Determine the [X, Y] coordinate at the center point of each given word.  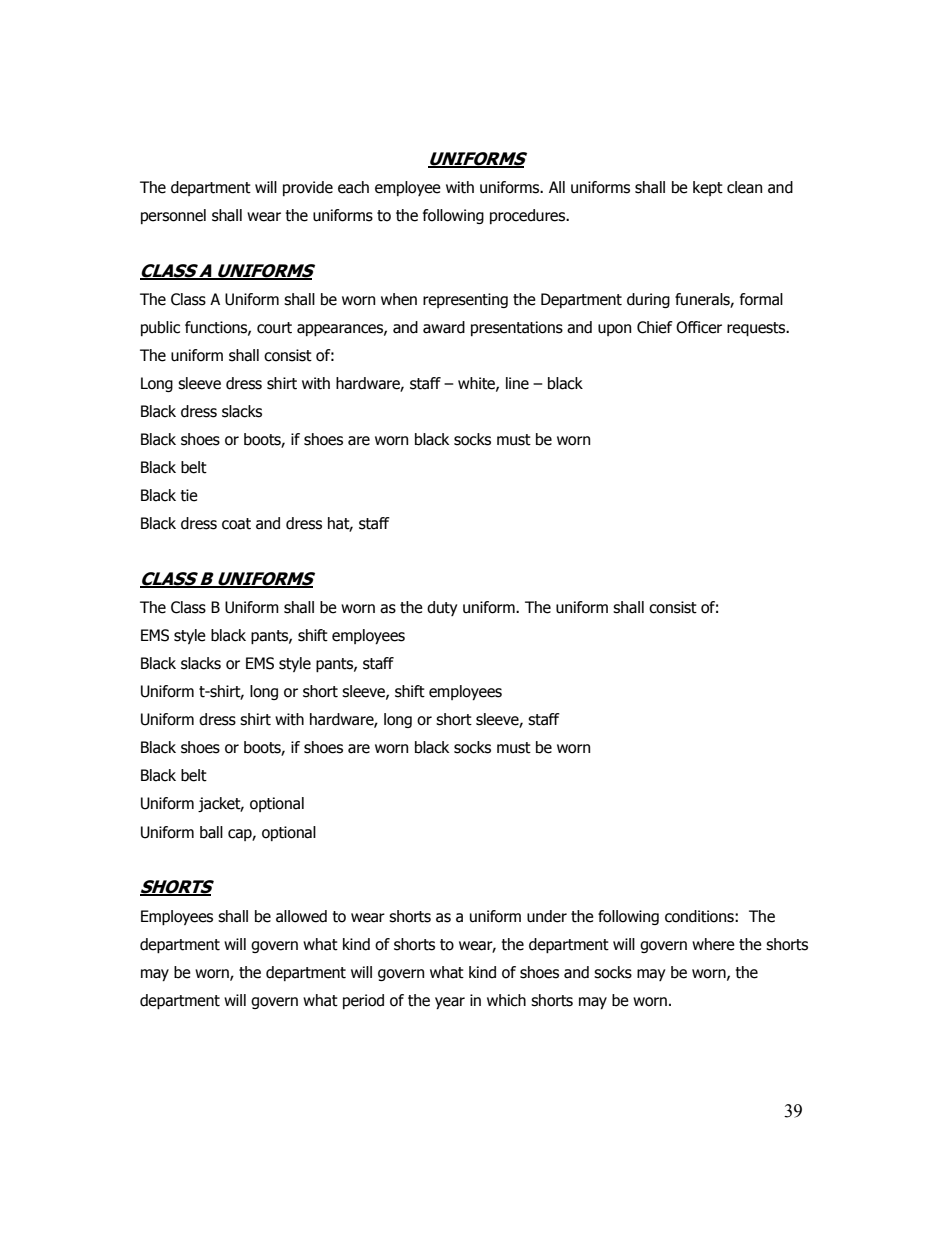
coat [236, 524]
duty [442, 608]
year [450, 1003]
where [713, 944]
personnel [173, 216]
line [517, 383]
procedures [529, 216]
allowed [301, 916]
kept [708, 188]
